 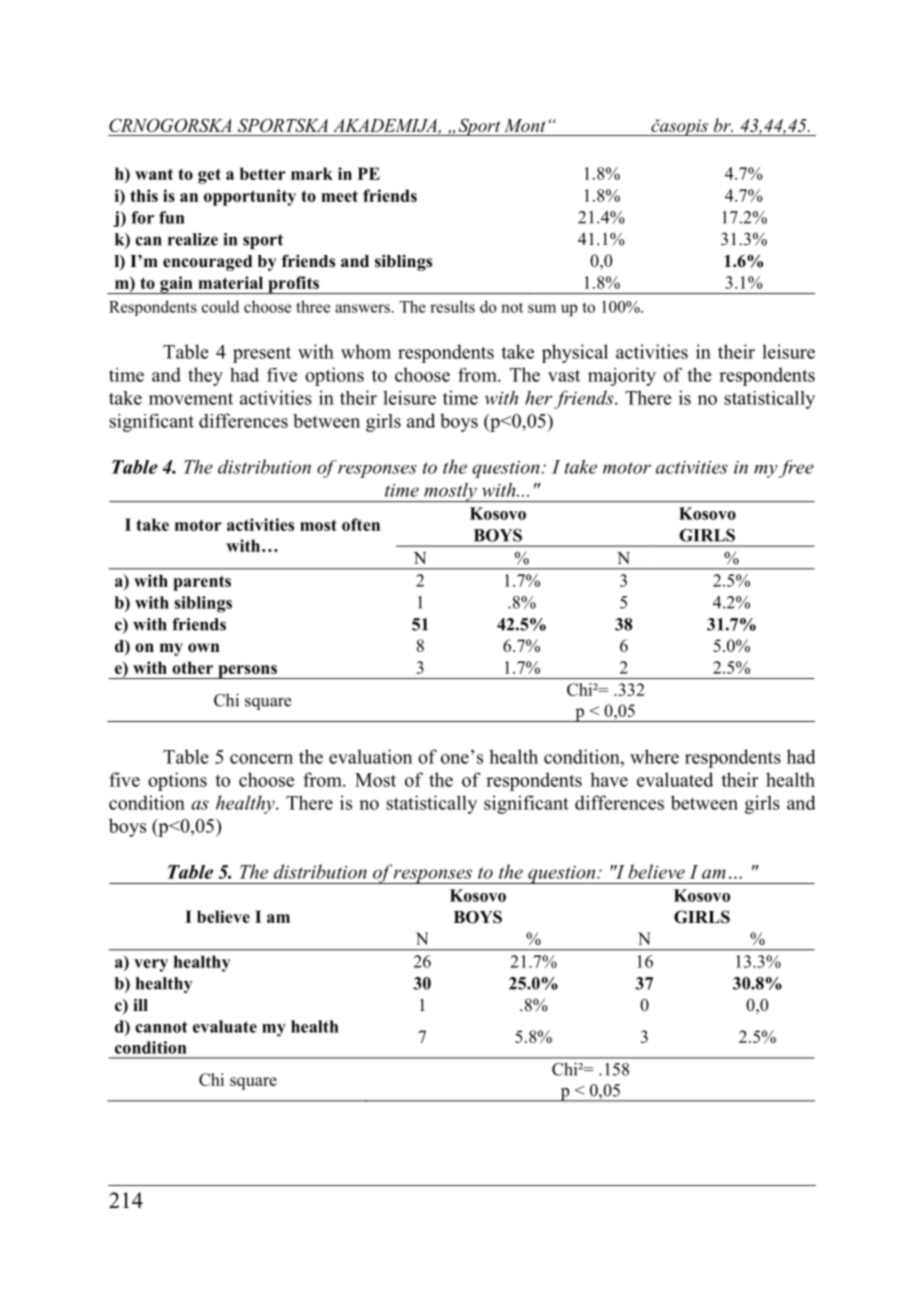 What do you see at coordinates (542, 308) in the screenshot?
I see `sum` at bounding box center [542, 308].
